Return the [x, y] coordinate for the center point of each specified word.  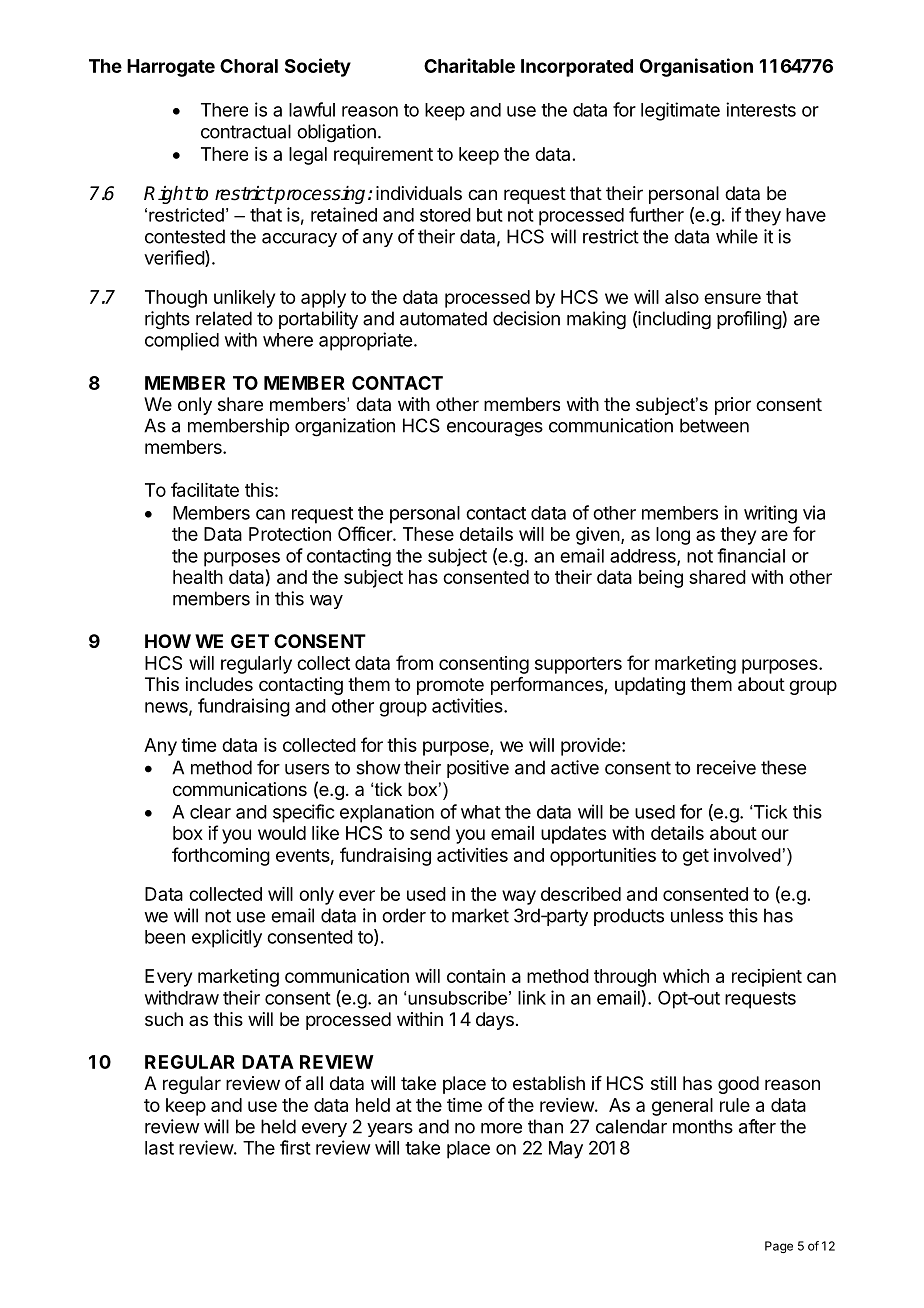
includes [219, 684]
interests [761, 109]
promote [450, 686]
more [501, 1128]
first [295, 1147]
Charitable [469, 65]
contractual [246, 131]
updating [650, 686]
